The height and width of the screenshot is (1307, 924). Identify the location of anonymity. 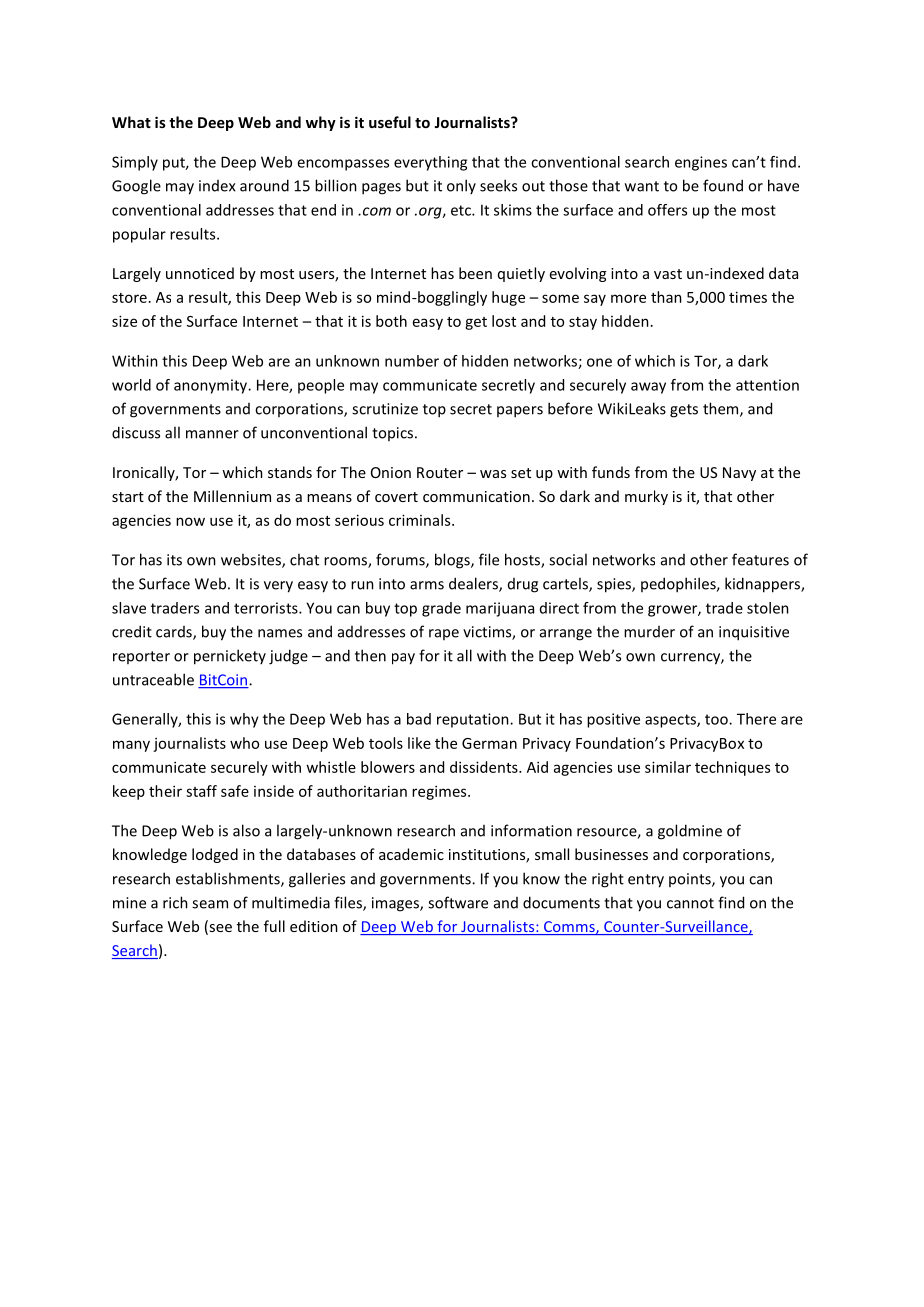
(211, 386).
